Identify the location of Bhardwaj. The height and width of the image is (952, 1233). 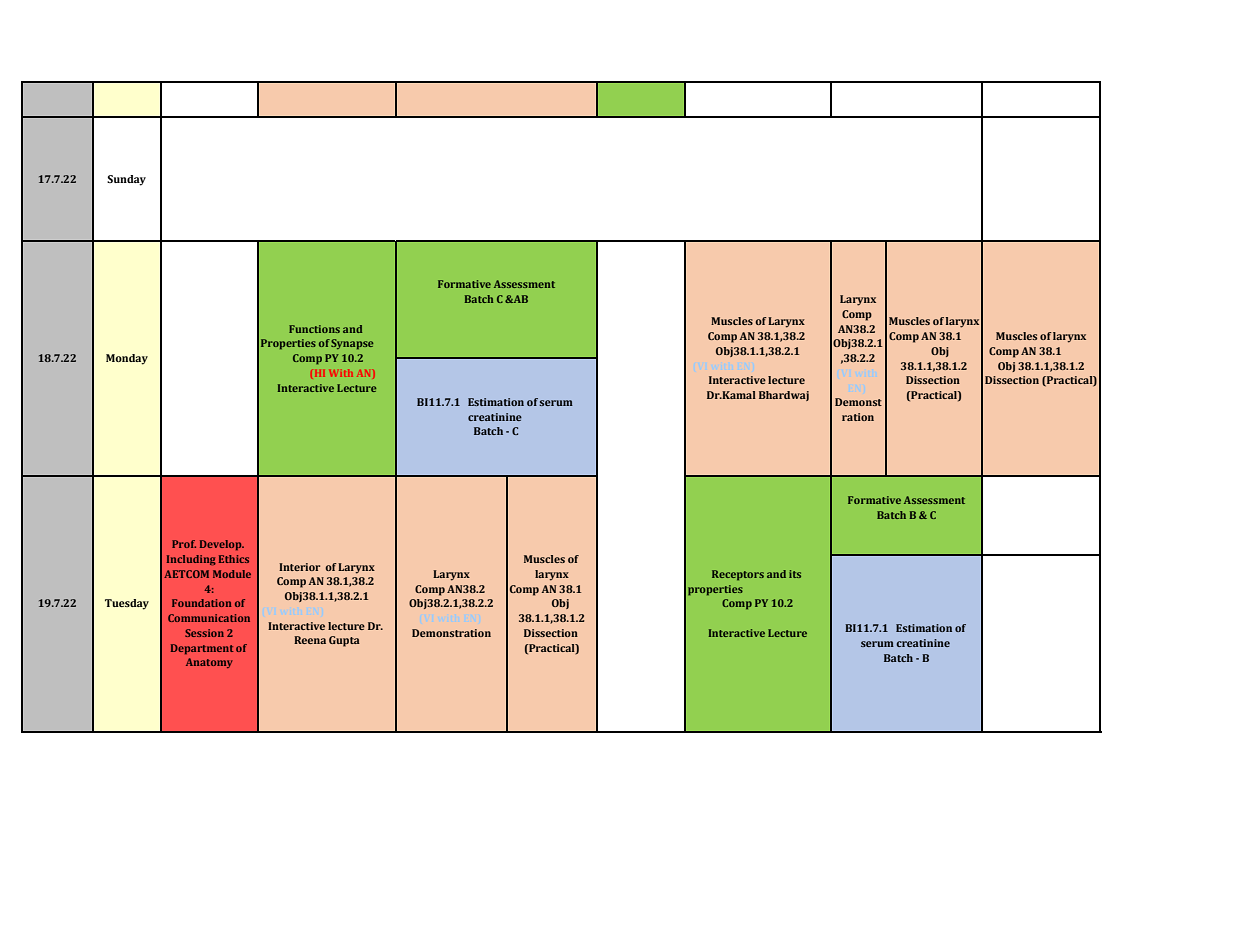
(784, 396).
